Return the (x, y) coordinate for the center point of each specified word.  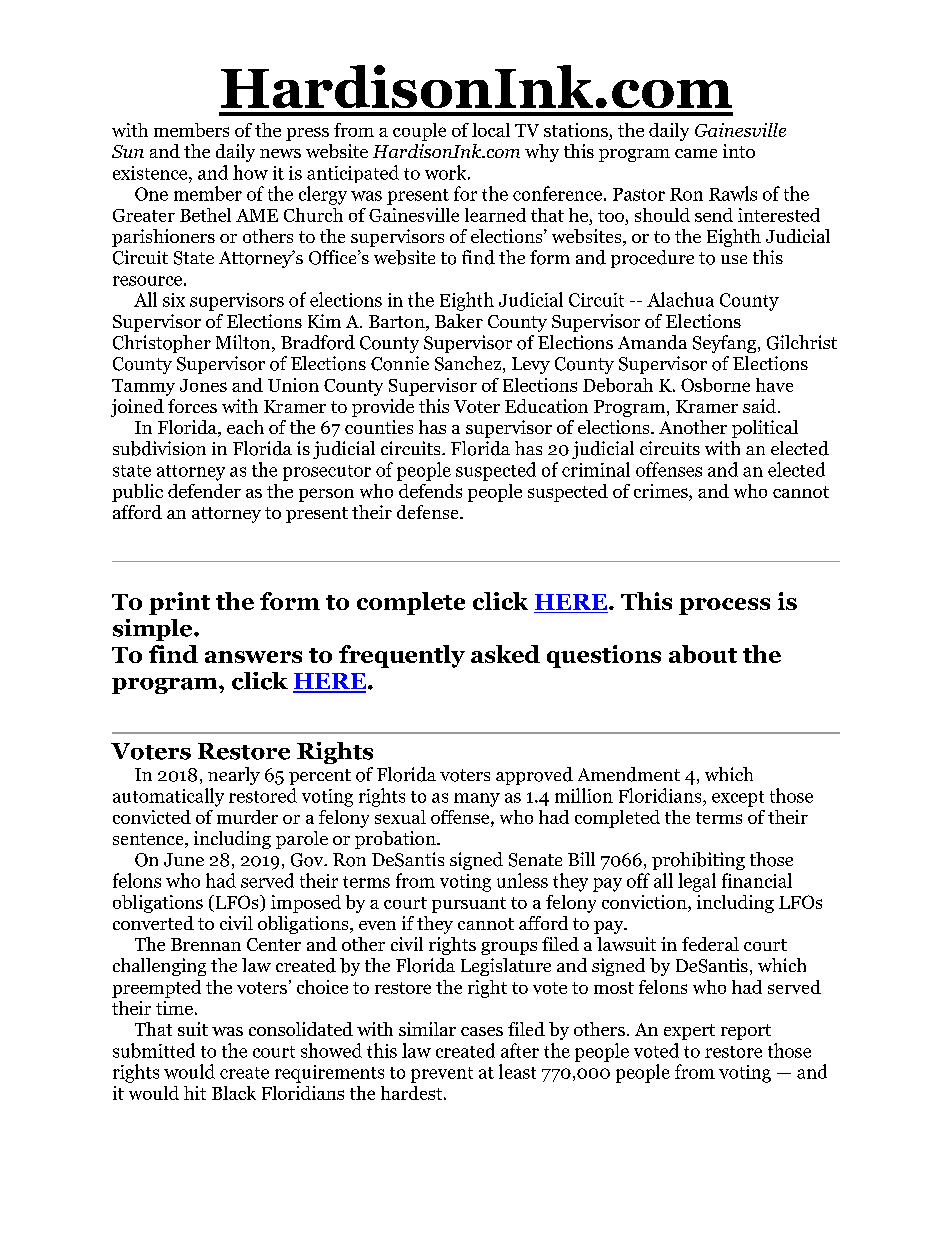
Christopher (162, 344)
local (491, 130)
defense (429, 512)
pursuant (469, 905)
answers (253, 657)
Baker (459, 321)
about (703, 654)
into (739, 151)
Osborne (715, 385)
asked (505, 654)
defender (204, 491)
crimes (662, 491)
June (184, 860)
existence (151, 173)
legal (697, 882)
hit (195, 1093)
